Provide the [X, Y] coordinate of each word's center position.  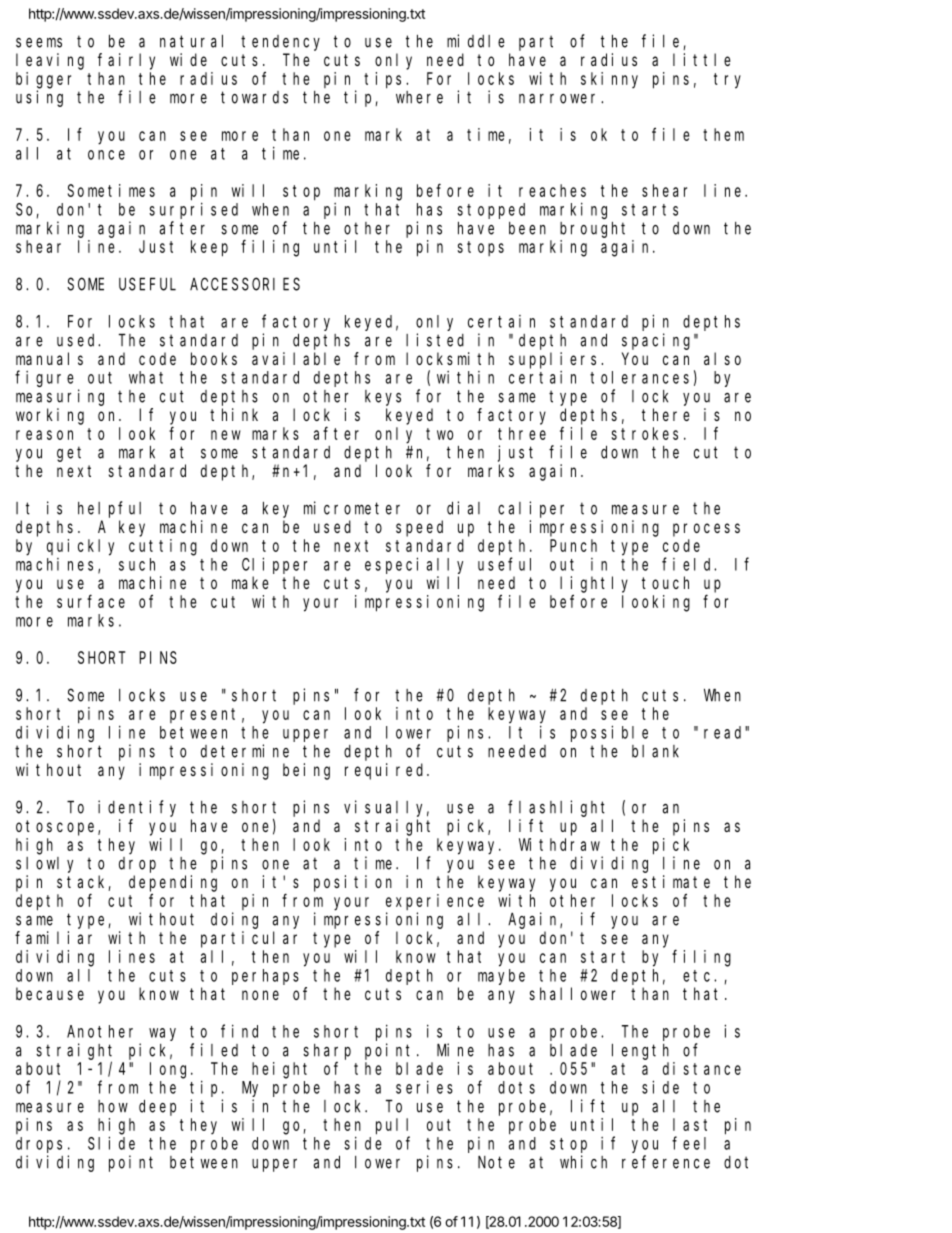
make [250, 582]
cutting [163, 547]
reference [666, 1162]
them [723, 134]
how [113, 1106]
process [706, 530]
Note [496, 1162]
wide [188, 59]
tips [385, 80]
